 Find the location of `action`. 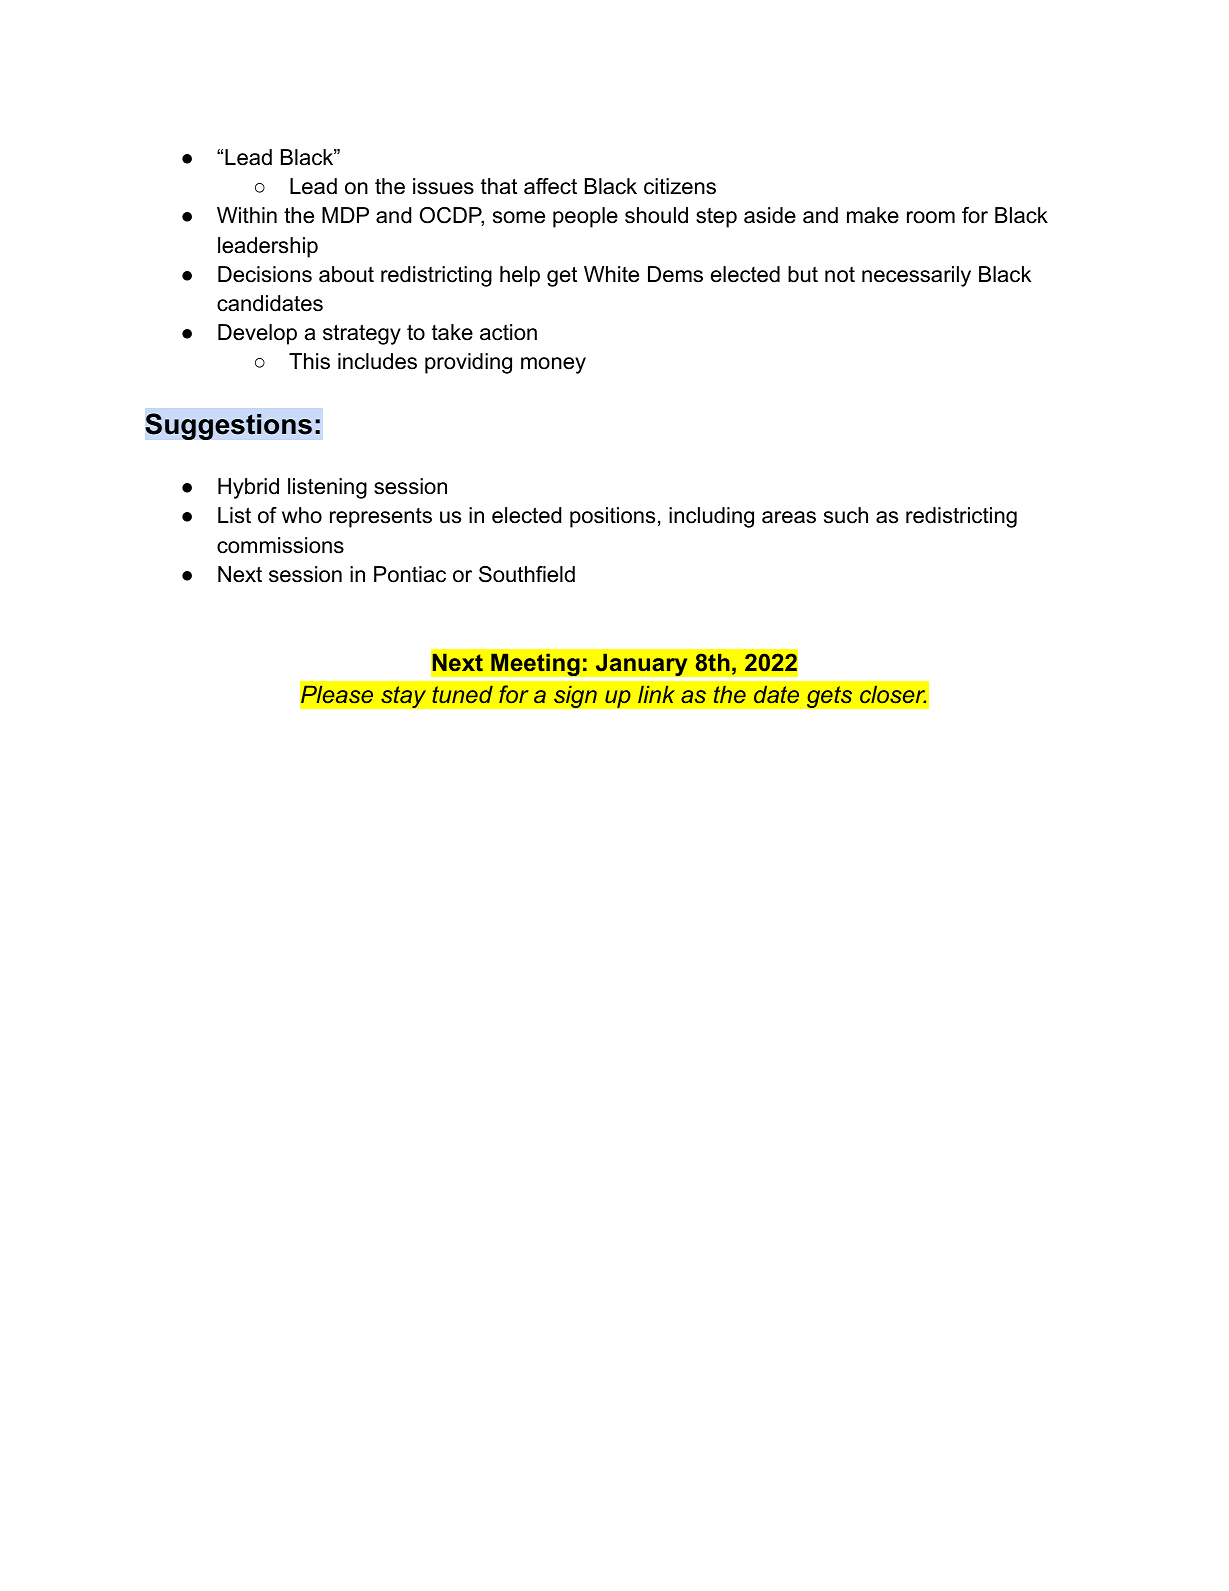

action is located at coordinates (508, 332).
